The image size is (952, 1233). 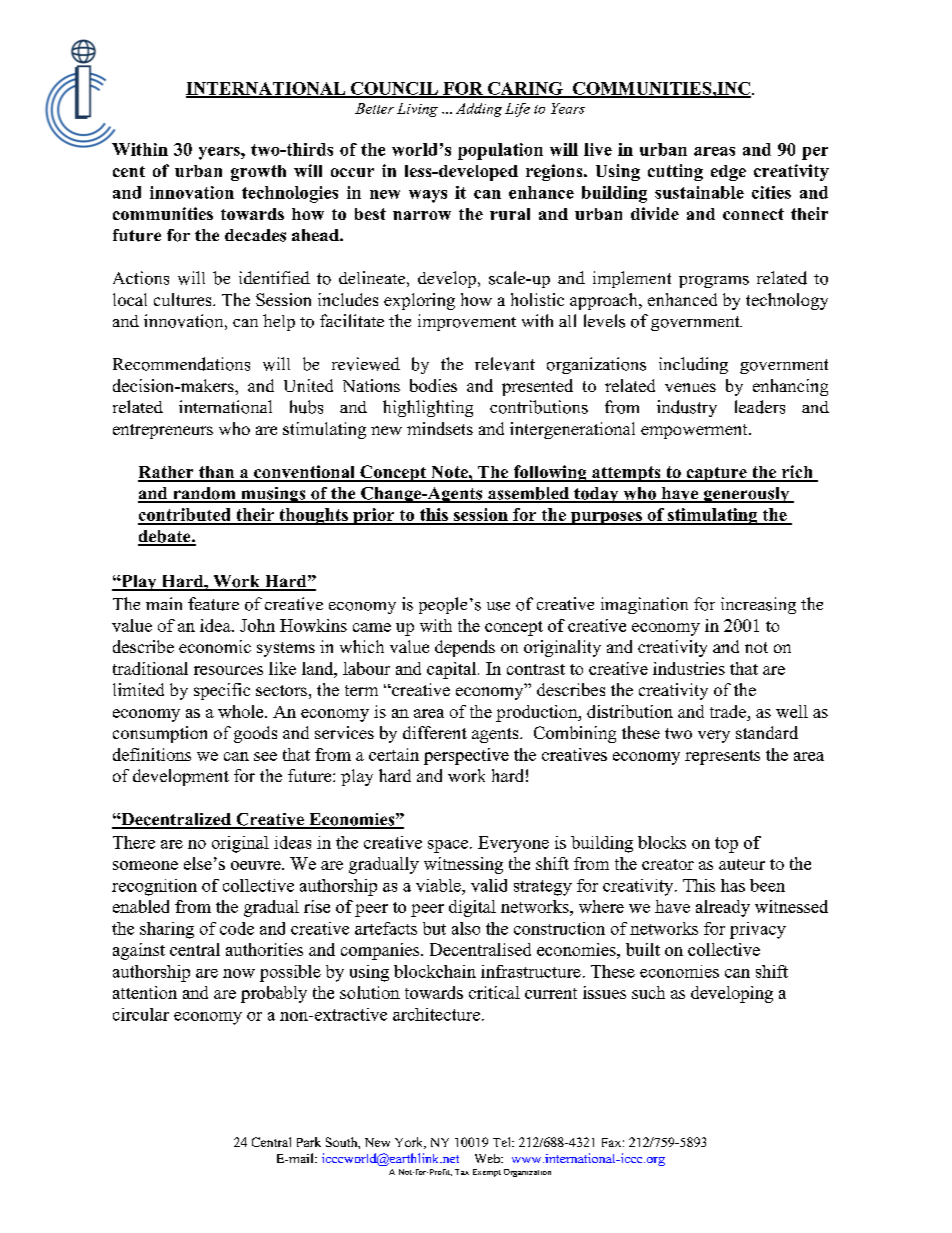 What do you see at coordinates (648, 992) in the screenshot?
I see `such` at bounding box center [648, 992].
